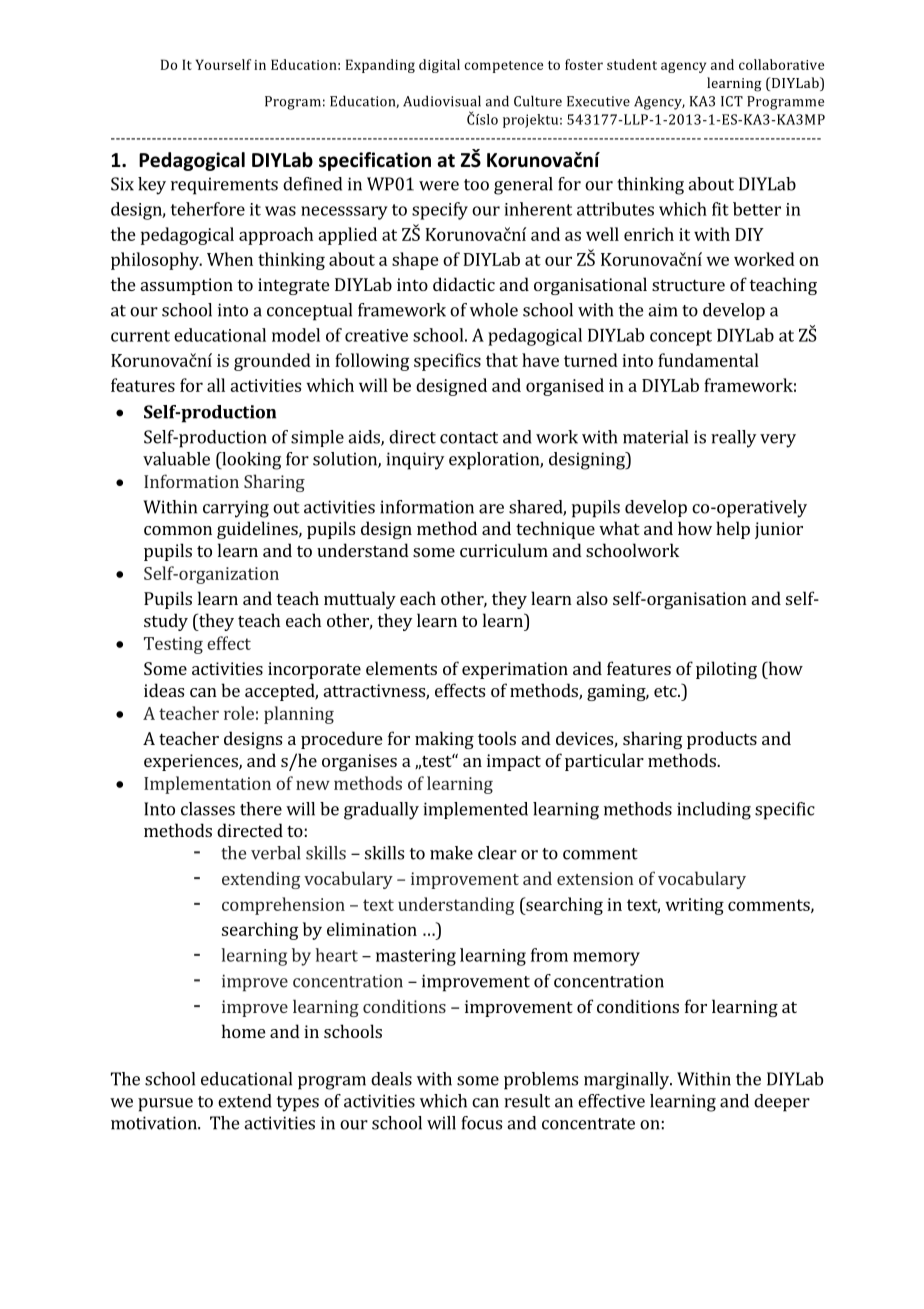 The height and width of the screenshot is (1309, 924). Describe the element at coordinates (165, 1105) in the screenshot. I see `pursue` at that location.
